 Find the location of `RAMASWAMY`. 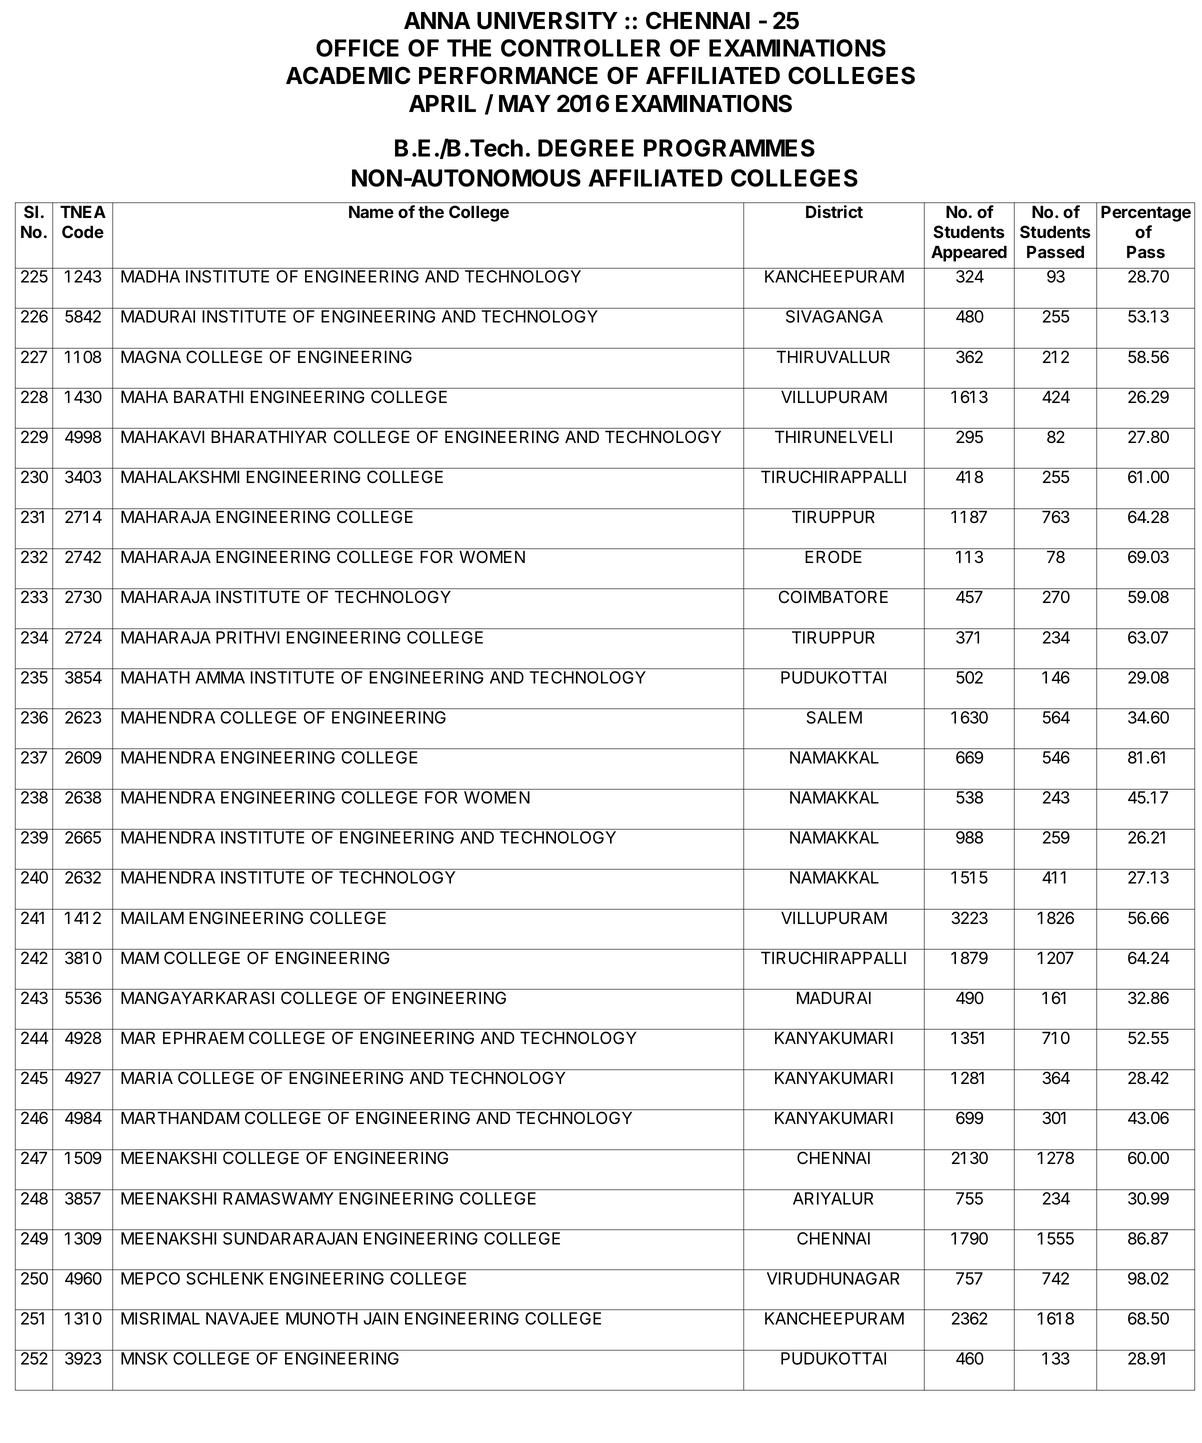

RAMASWAMY is located at coordinates (278, 1198).
